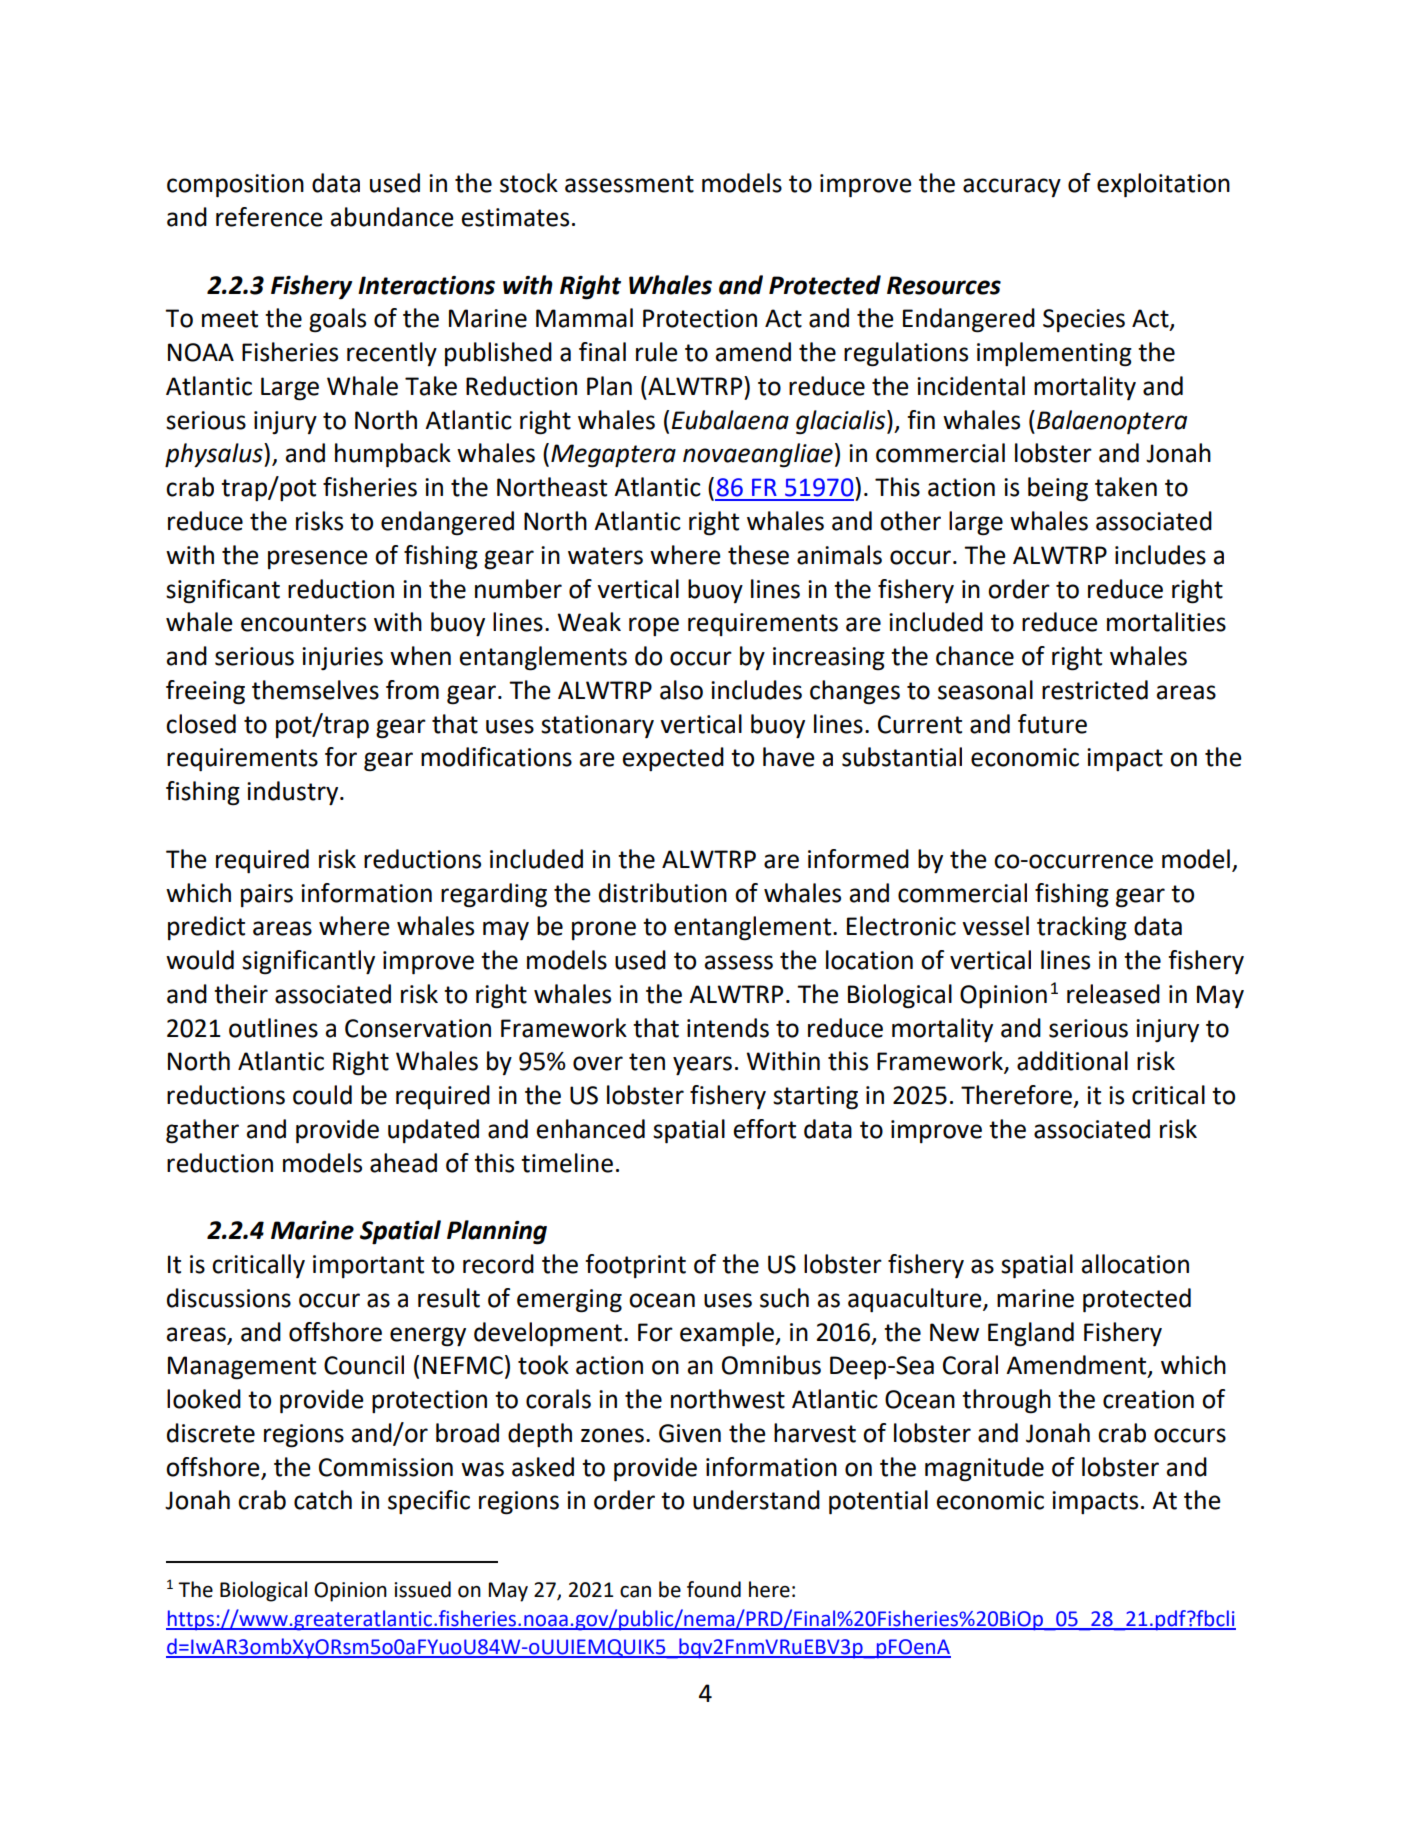 The image size is (1411, 1826). Describe the element at coordinates (605, 556) in the screenshot. I see `waters` at that location.
